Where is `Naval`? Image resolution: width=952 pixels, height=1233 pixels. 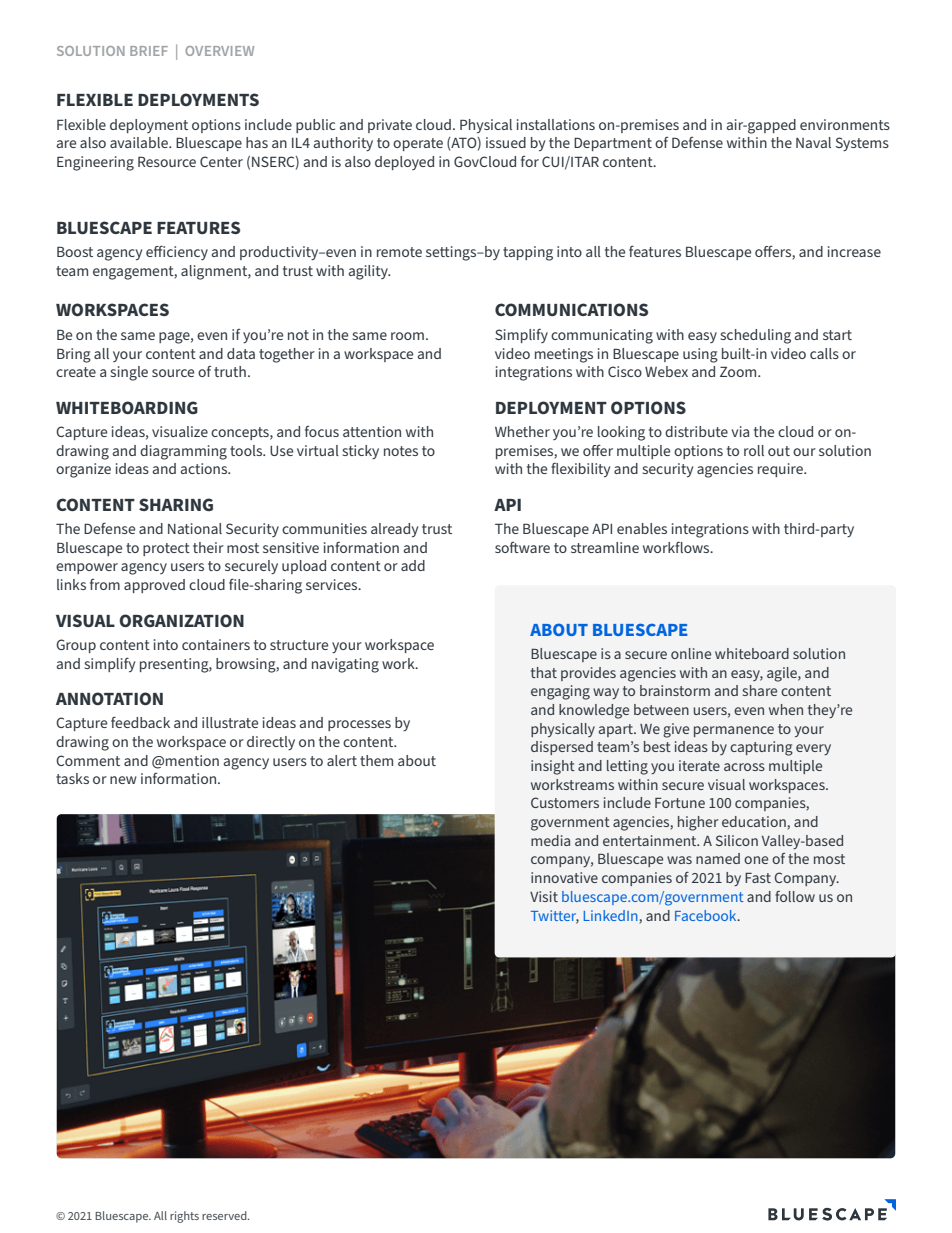 Naval is located at coordinates (813, 142).
